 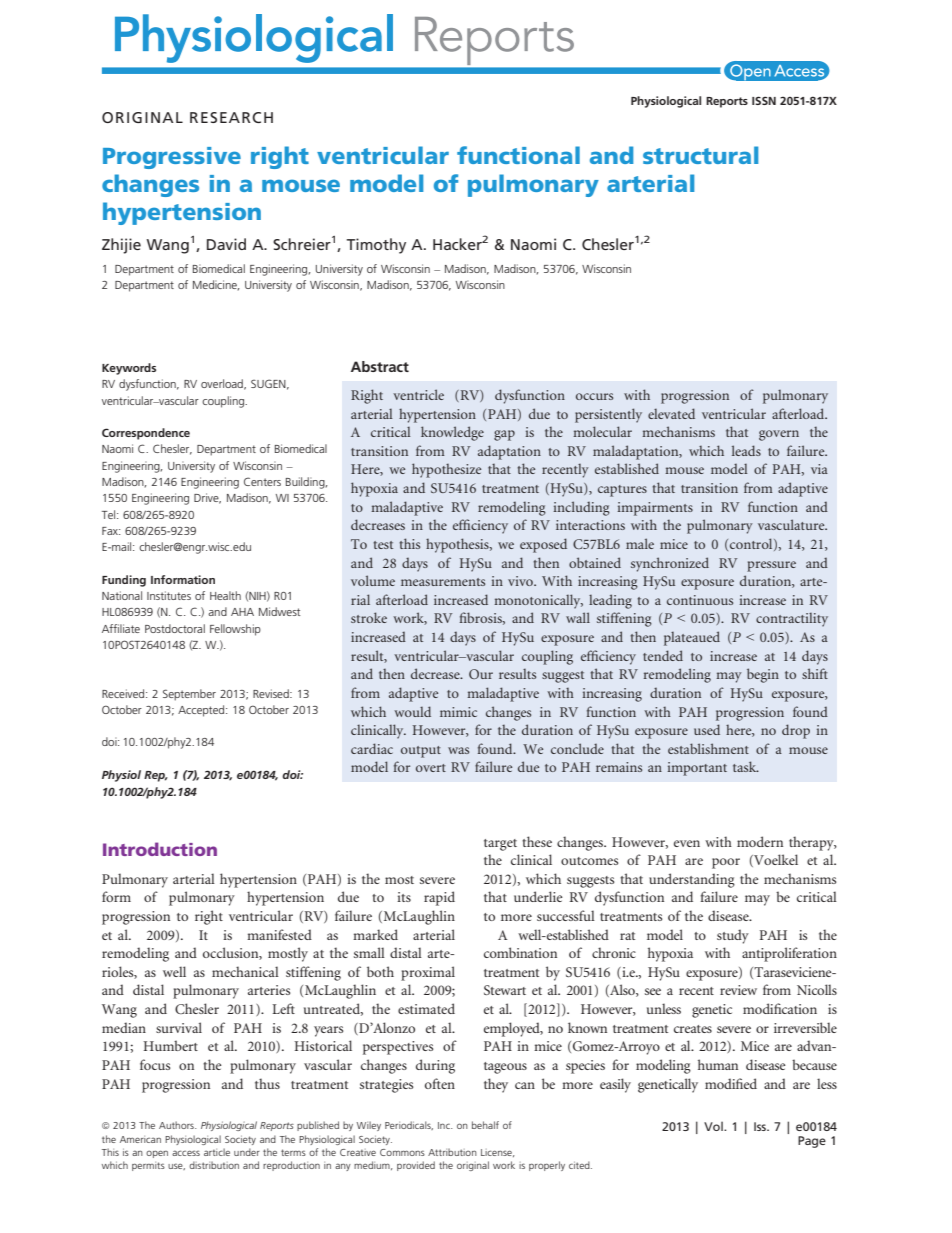 What do you see at coordinates (481, 674) in the screenshot?
I see `Our` at bounding box center [481, 674].
